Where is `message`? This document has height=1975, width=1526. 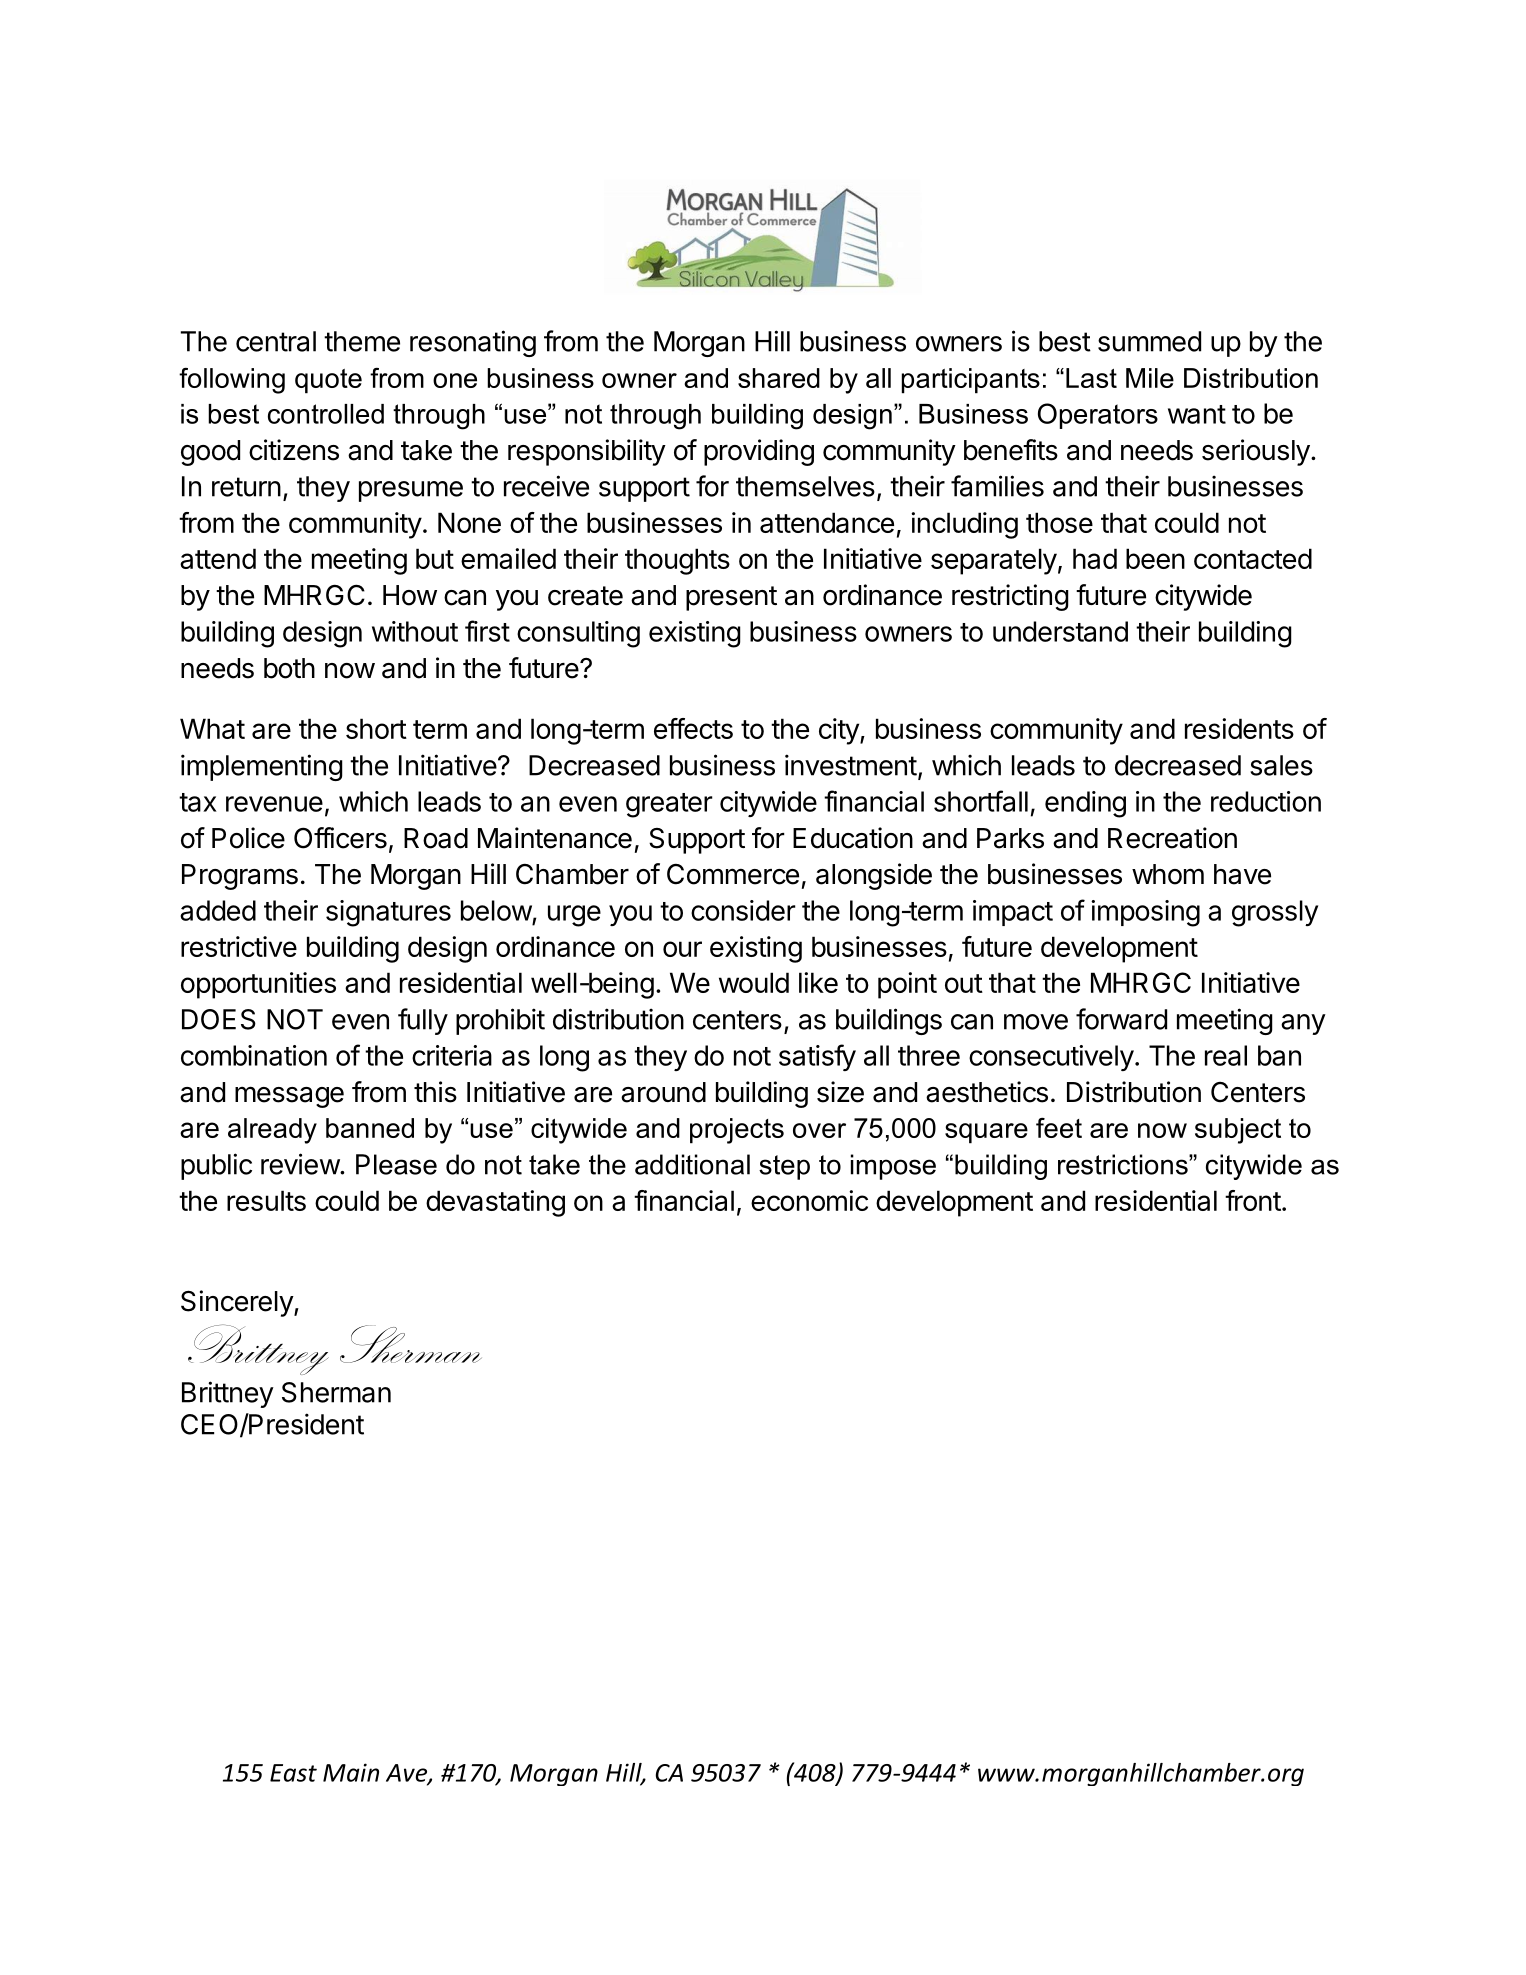
message is located at coordinates (289, 1097).
